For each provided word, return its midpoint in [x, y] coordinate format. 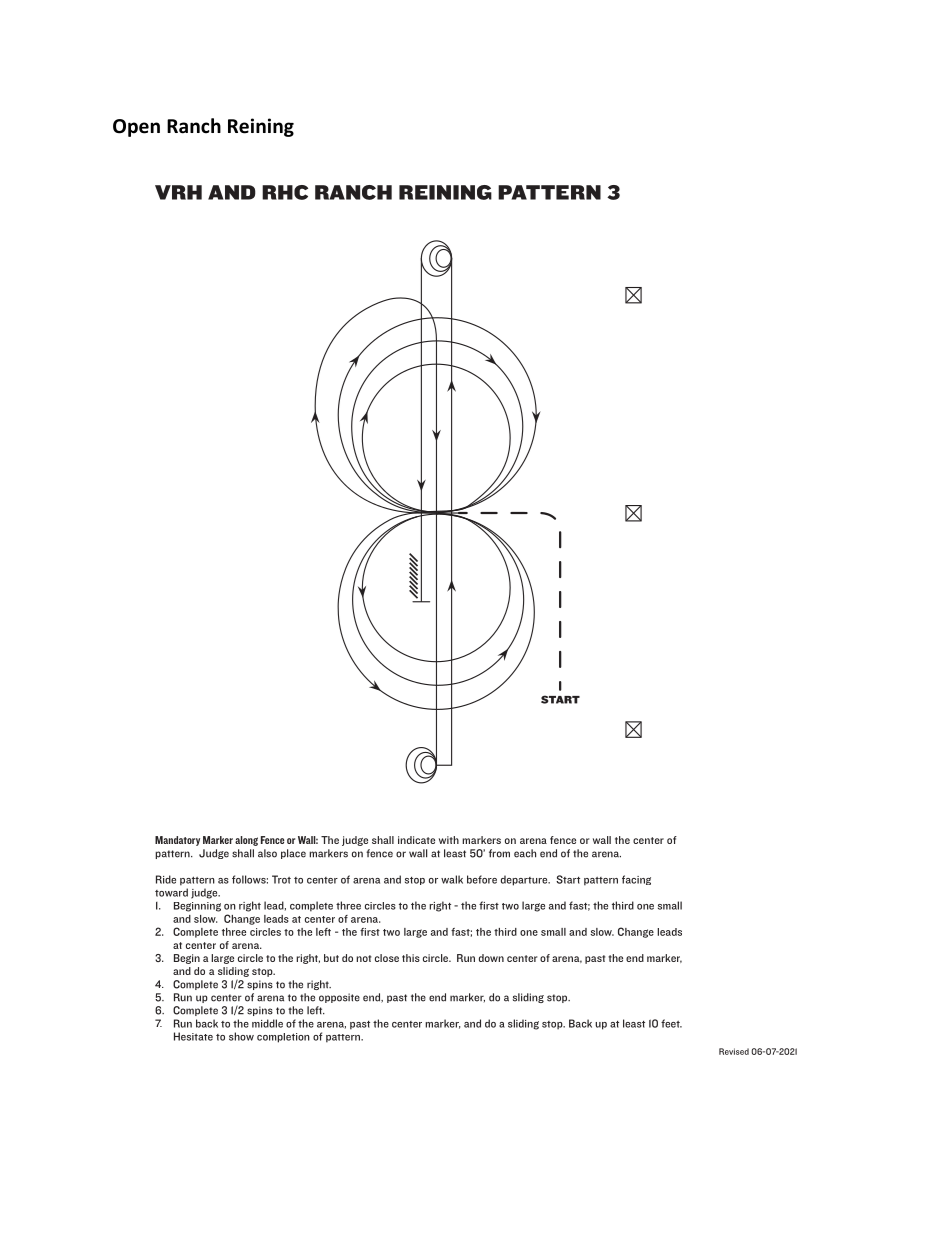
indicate [416, 840]
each [525, 853]
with [449, 840]
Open [136, 128]
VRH [178, 192]
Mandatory [177, 841]
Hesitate [193, 1036]
